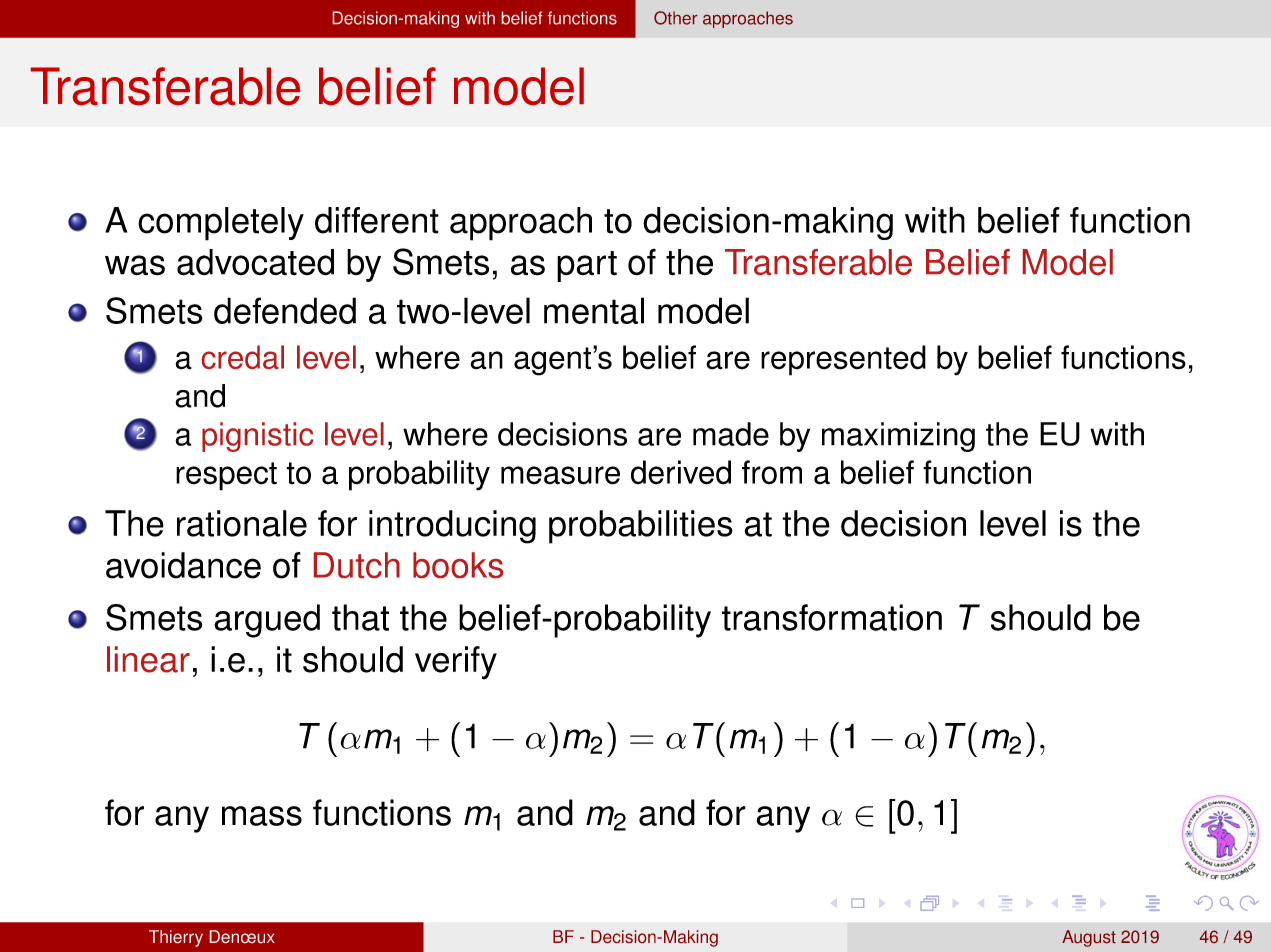 Image resolution: width=1271 pixels, height=952 pixels. Describe the element at coordinates (285, 310) in the document. I see `defended` at that location.
